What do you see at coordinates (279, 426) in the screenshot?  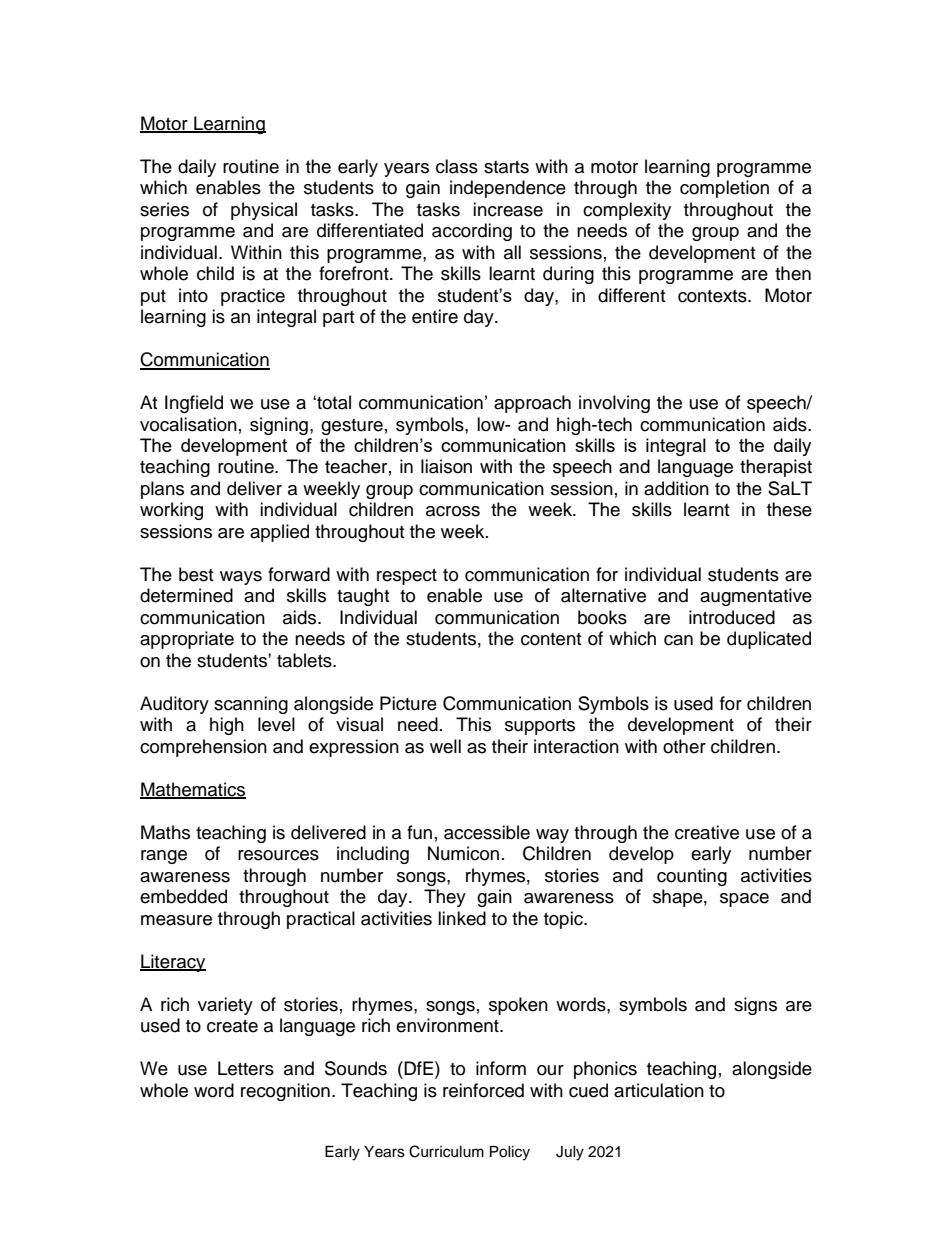 I see `signing` at bounding box center [279, 426].
